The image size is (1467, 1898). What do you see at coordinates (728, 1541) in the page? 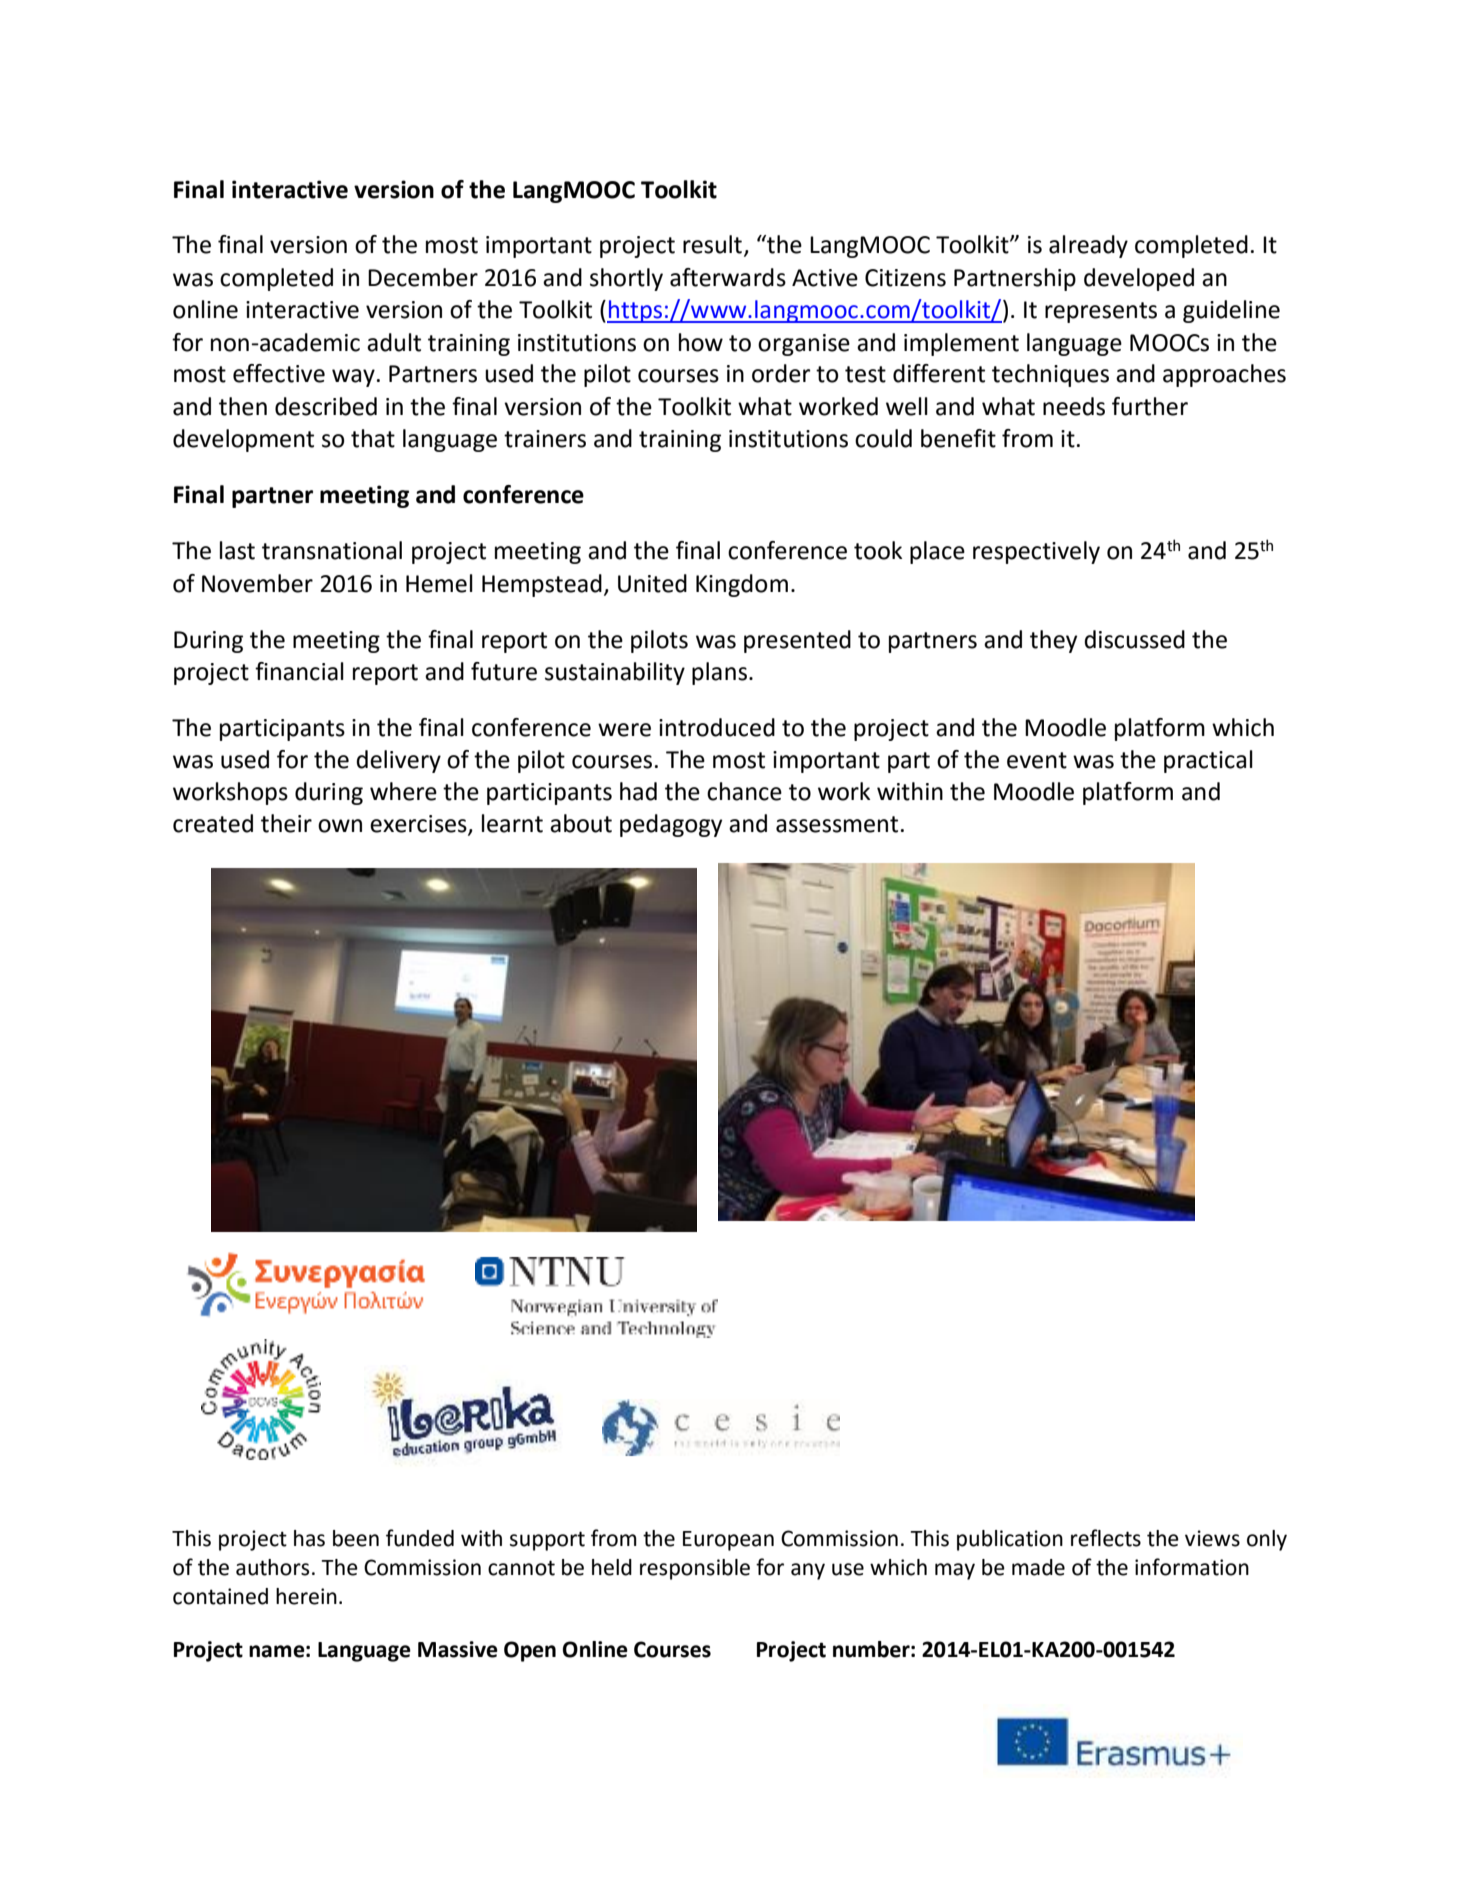
I see `European` at bounding box center [728, 1541].
